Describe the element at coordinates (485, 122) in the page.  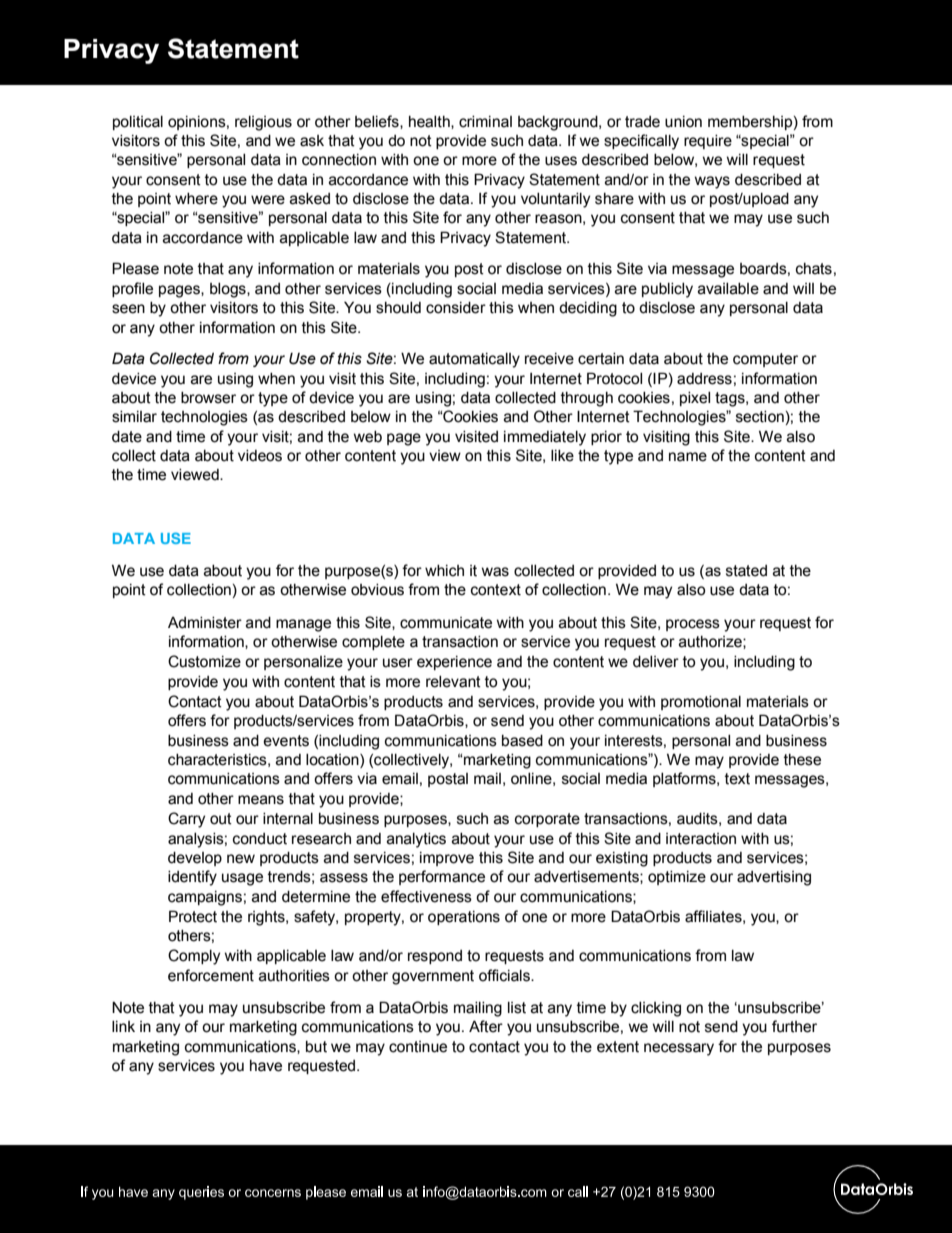
I see `criminal` at that location.
